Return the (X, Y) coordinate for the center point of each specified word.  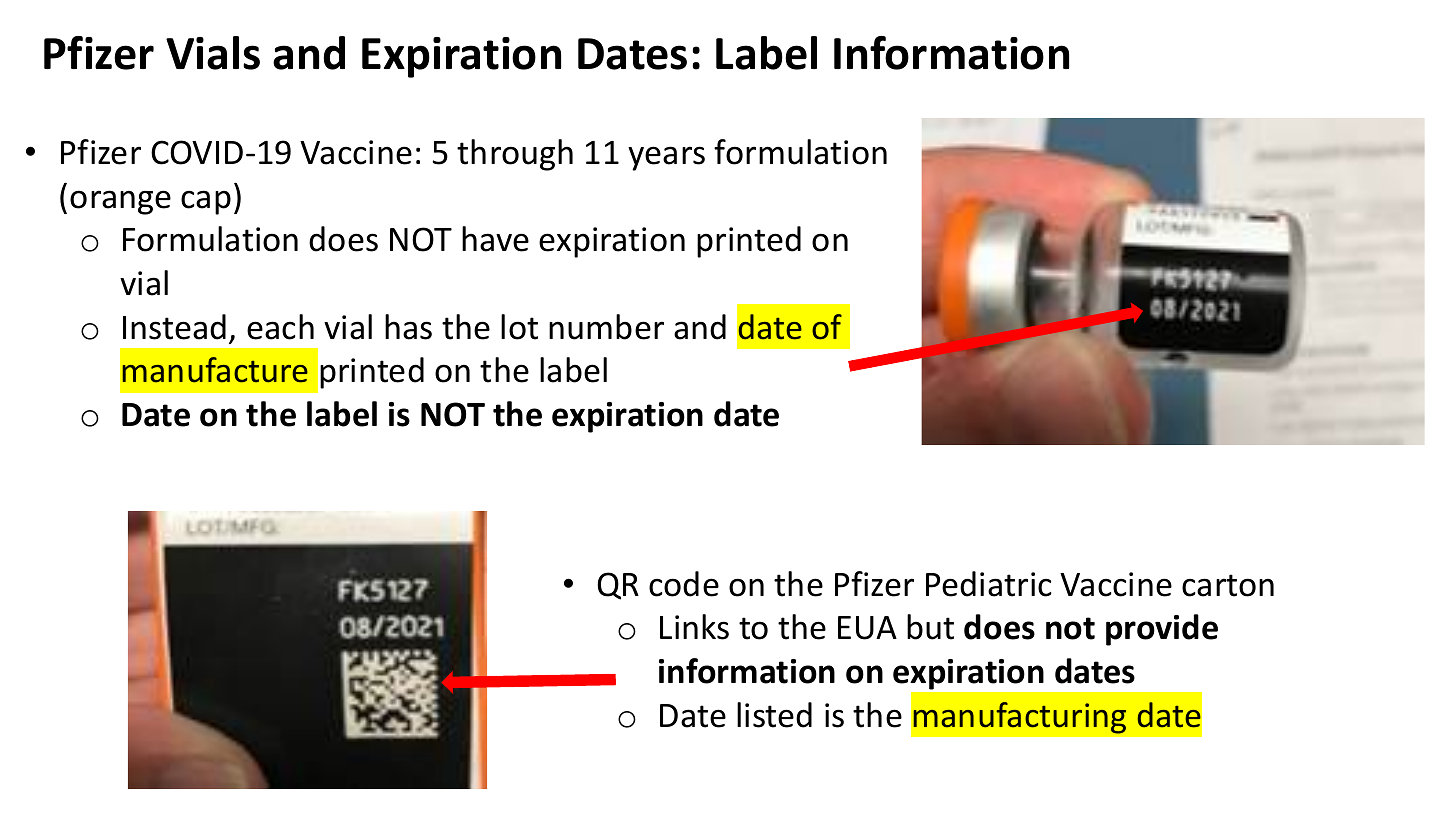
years (666, 158)
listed (774, 715)
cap (206, 202)
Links (694, 627)
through (515, 155)
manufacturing (1020, 718)
